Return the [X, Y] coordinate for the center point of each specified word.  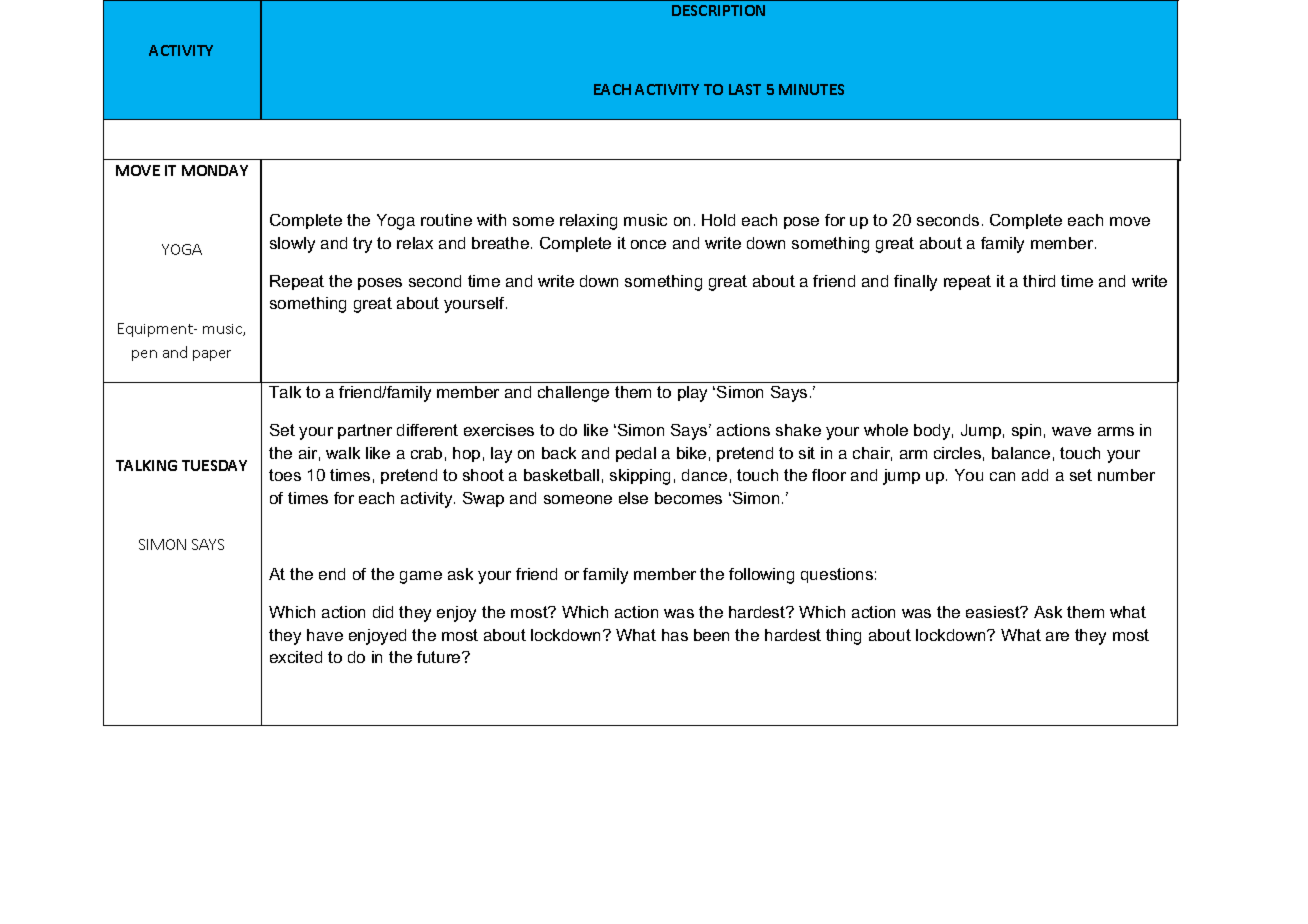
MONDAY [215, 170]
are [1057, 636]
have [325, 635]
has [675, 635]
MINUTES [811, 89]
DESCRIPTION [718, 10]
